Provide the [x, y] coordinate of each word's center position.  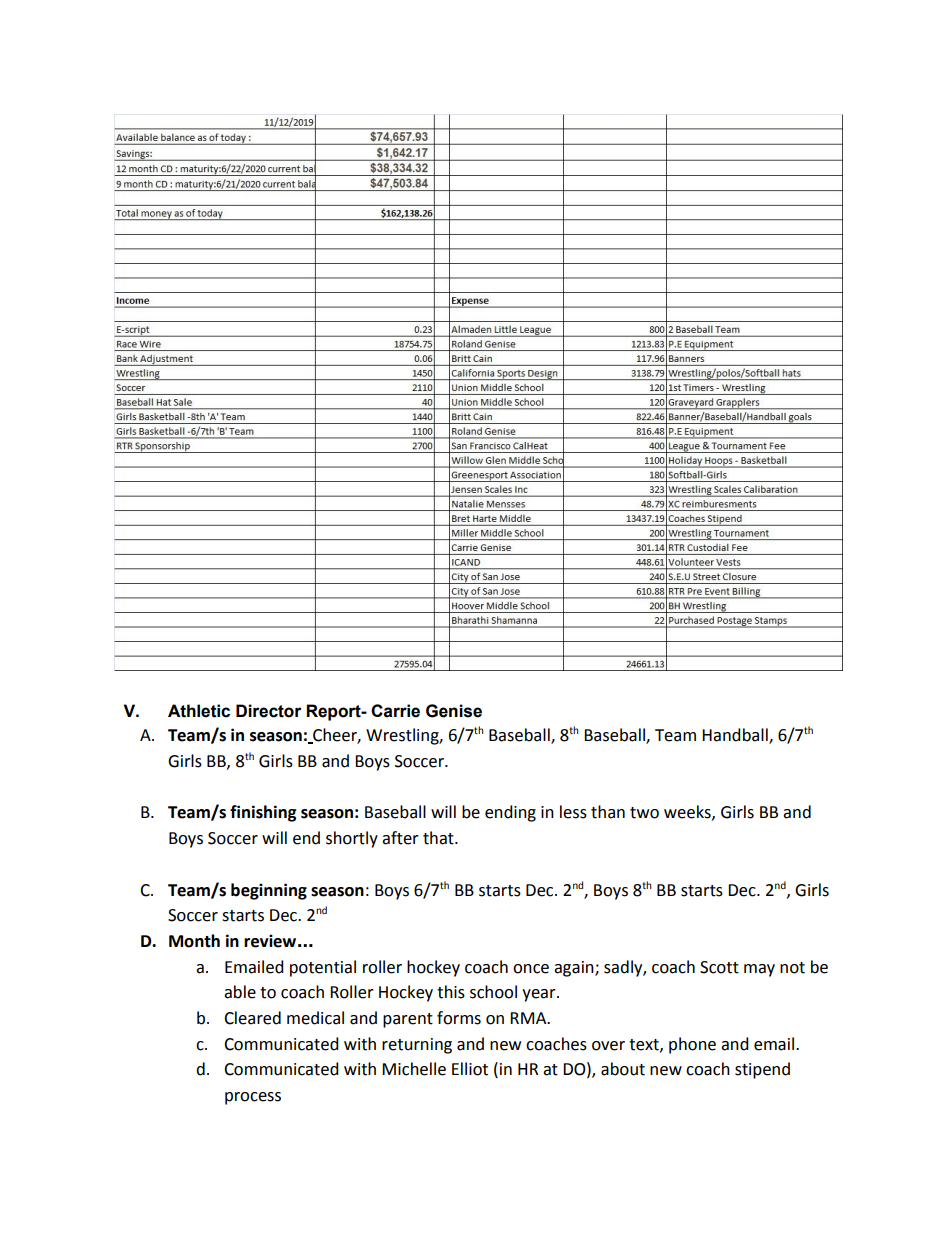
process [253, 1098]
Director [269, 711]
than [608, 812]
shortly [352, 839]
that [439, 838]
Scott [719, 967]
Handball [736, 736]
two [644, 813]
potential [323, 968]
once [531, 969]
